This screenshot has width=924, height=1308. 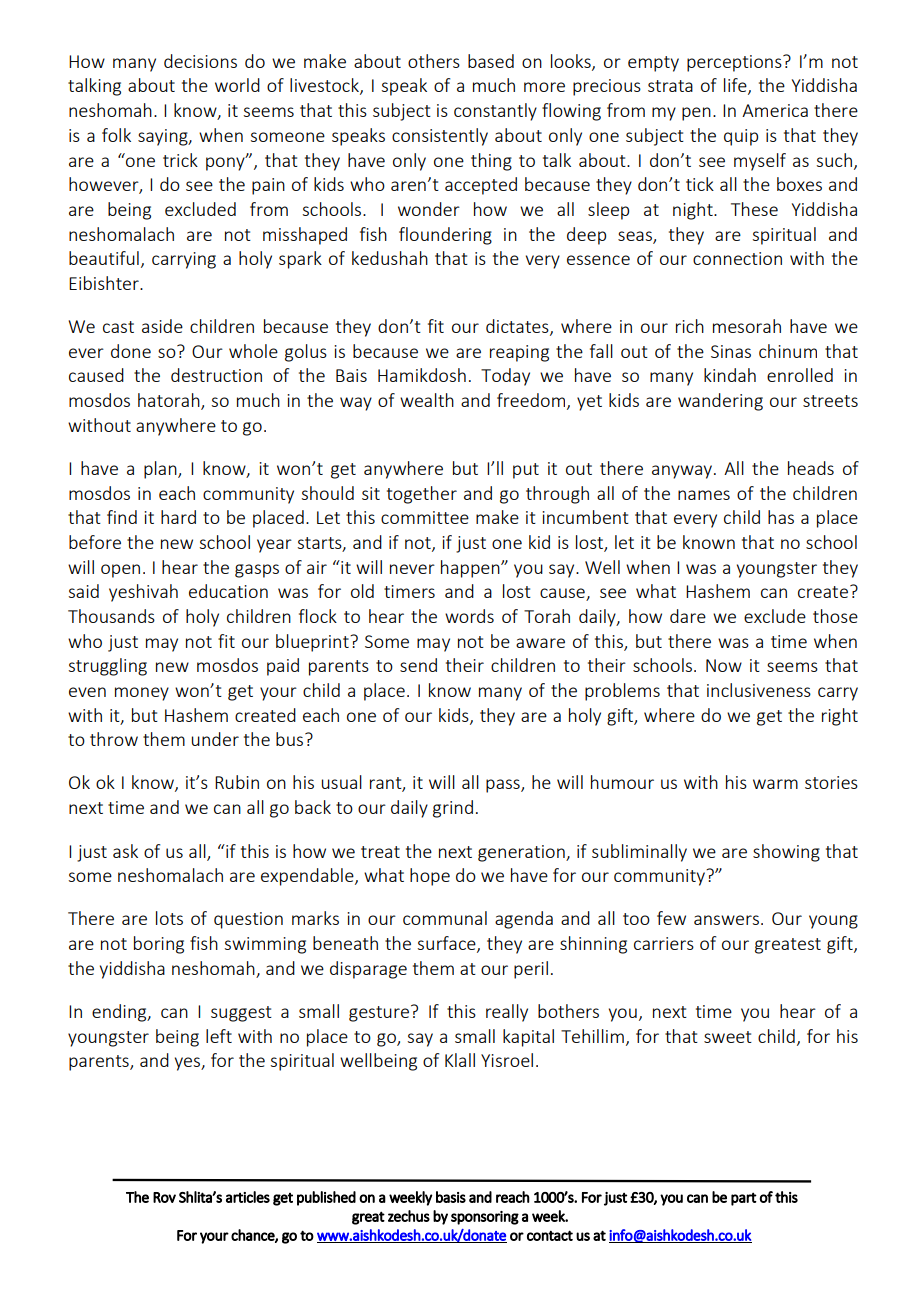 I want to click on decisions, so click(x=200, y=61).
